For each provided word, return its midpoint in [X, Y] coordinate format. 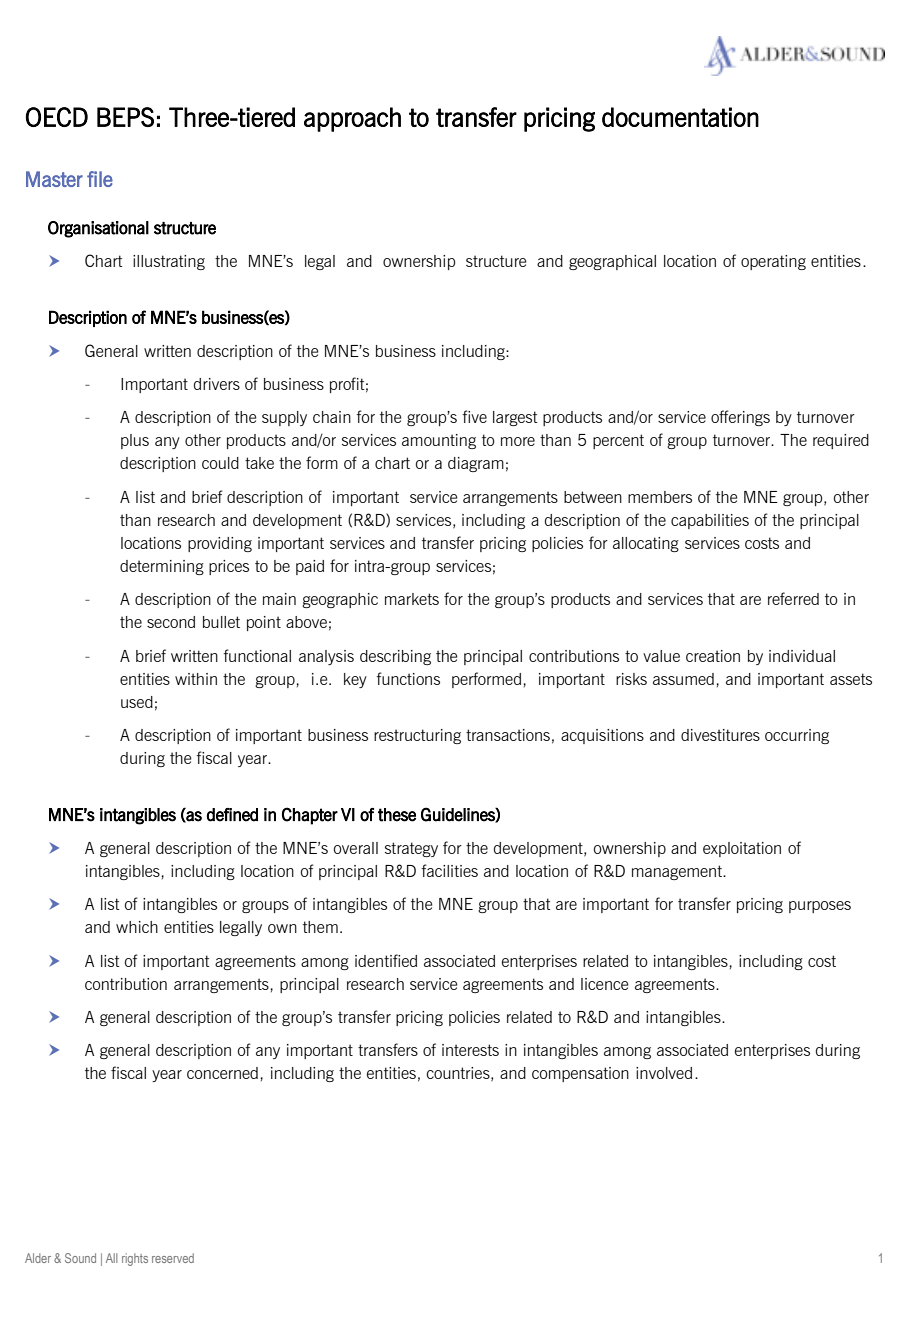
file [100, 179]
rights [135, 1259]
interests [470, 1050]
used [137, 702]
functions [408, 678]
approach [352, 119]
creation [713, 656]
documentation [680, 117]
